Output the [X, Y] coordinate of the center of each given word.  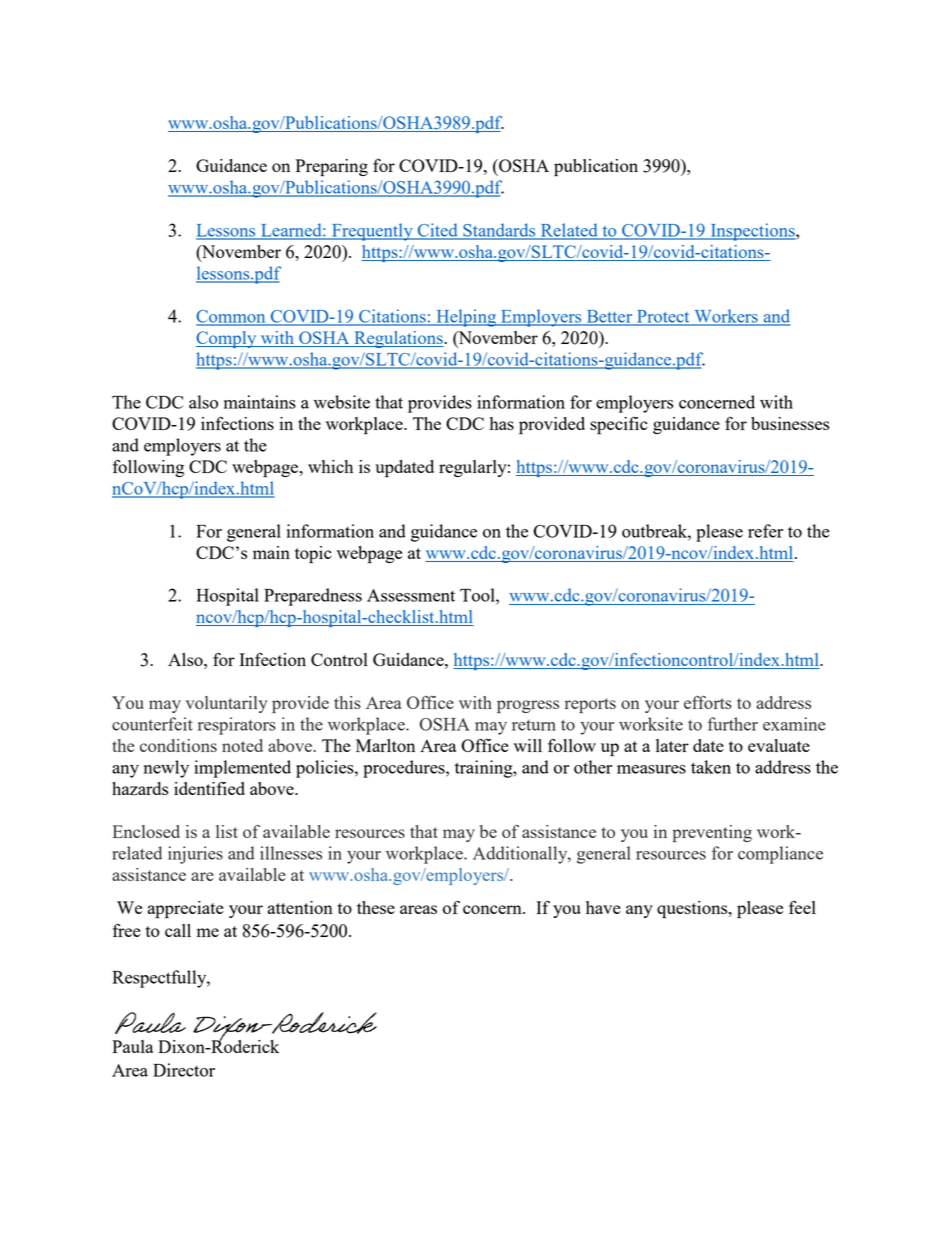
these [376, 907]
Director [184, 1070]
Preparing [332, 168]
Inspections [752, 232]
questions [693, 910]
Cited [437, 231]
